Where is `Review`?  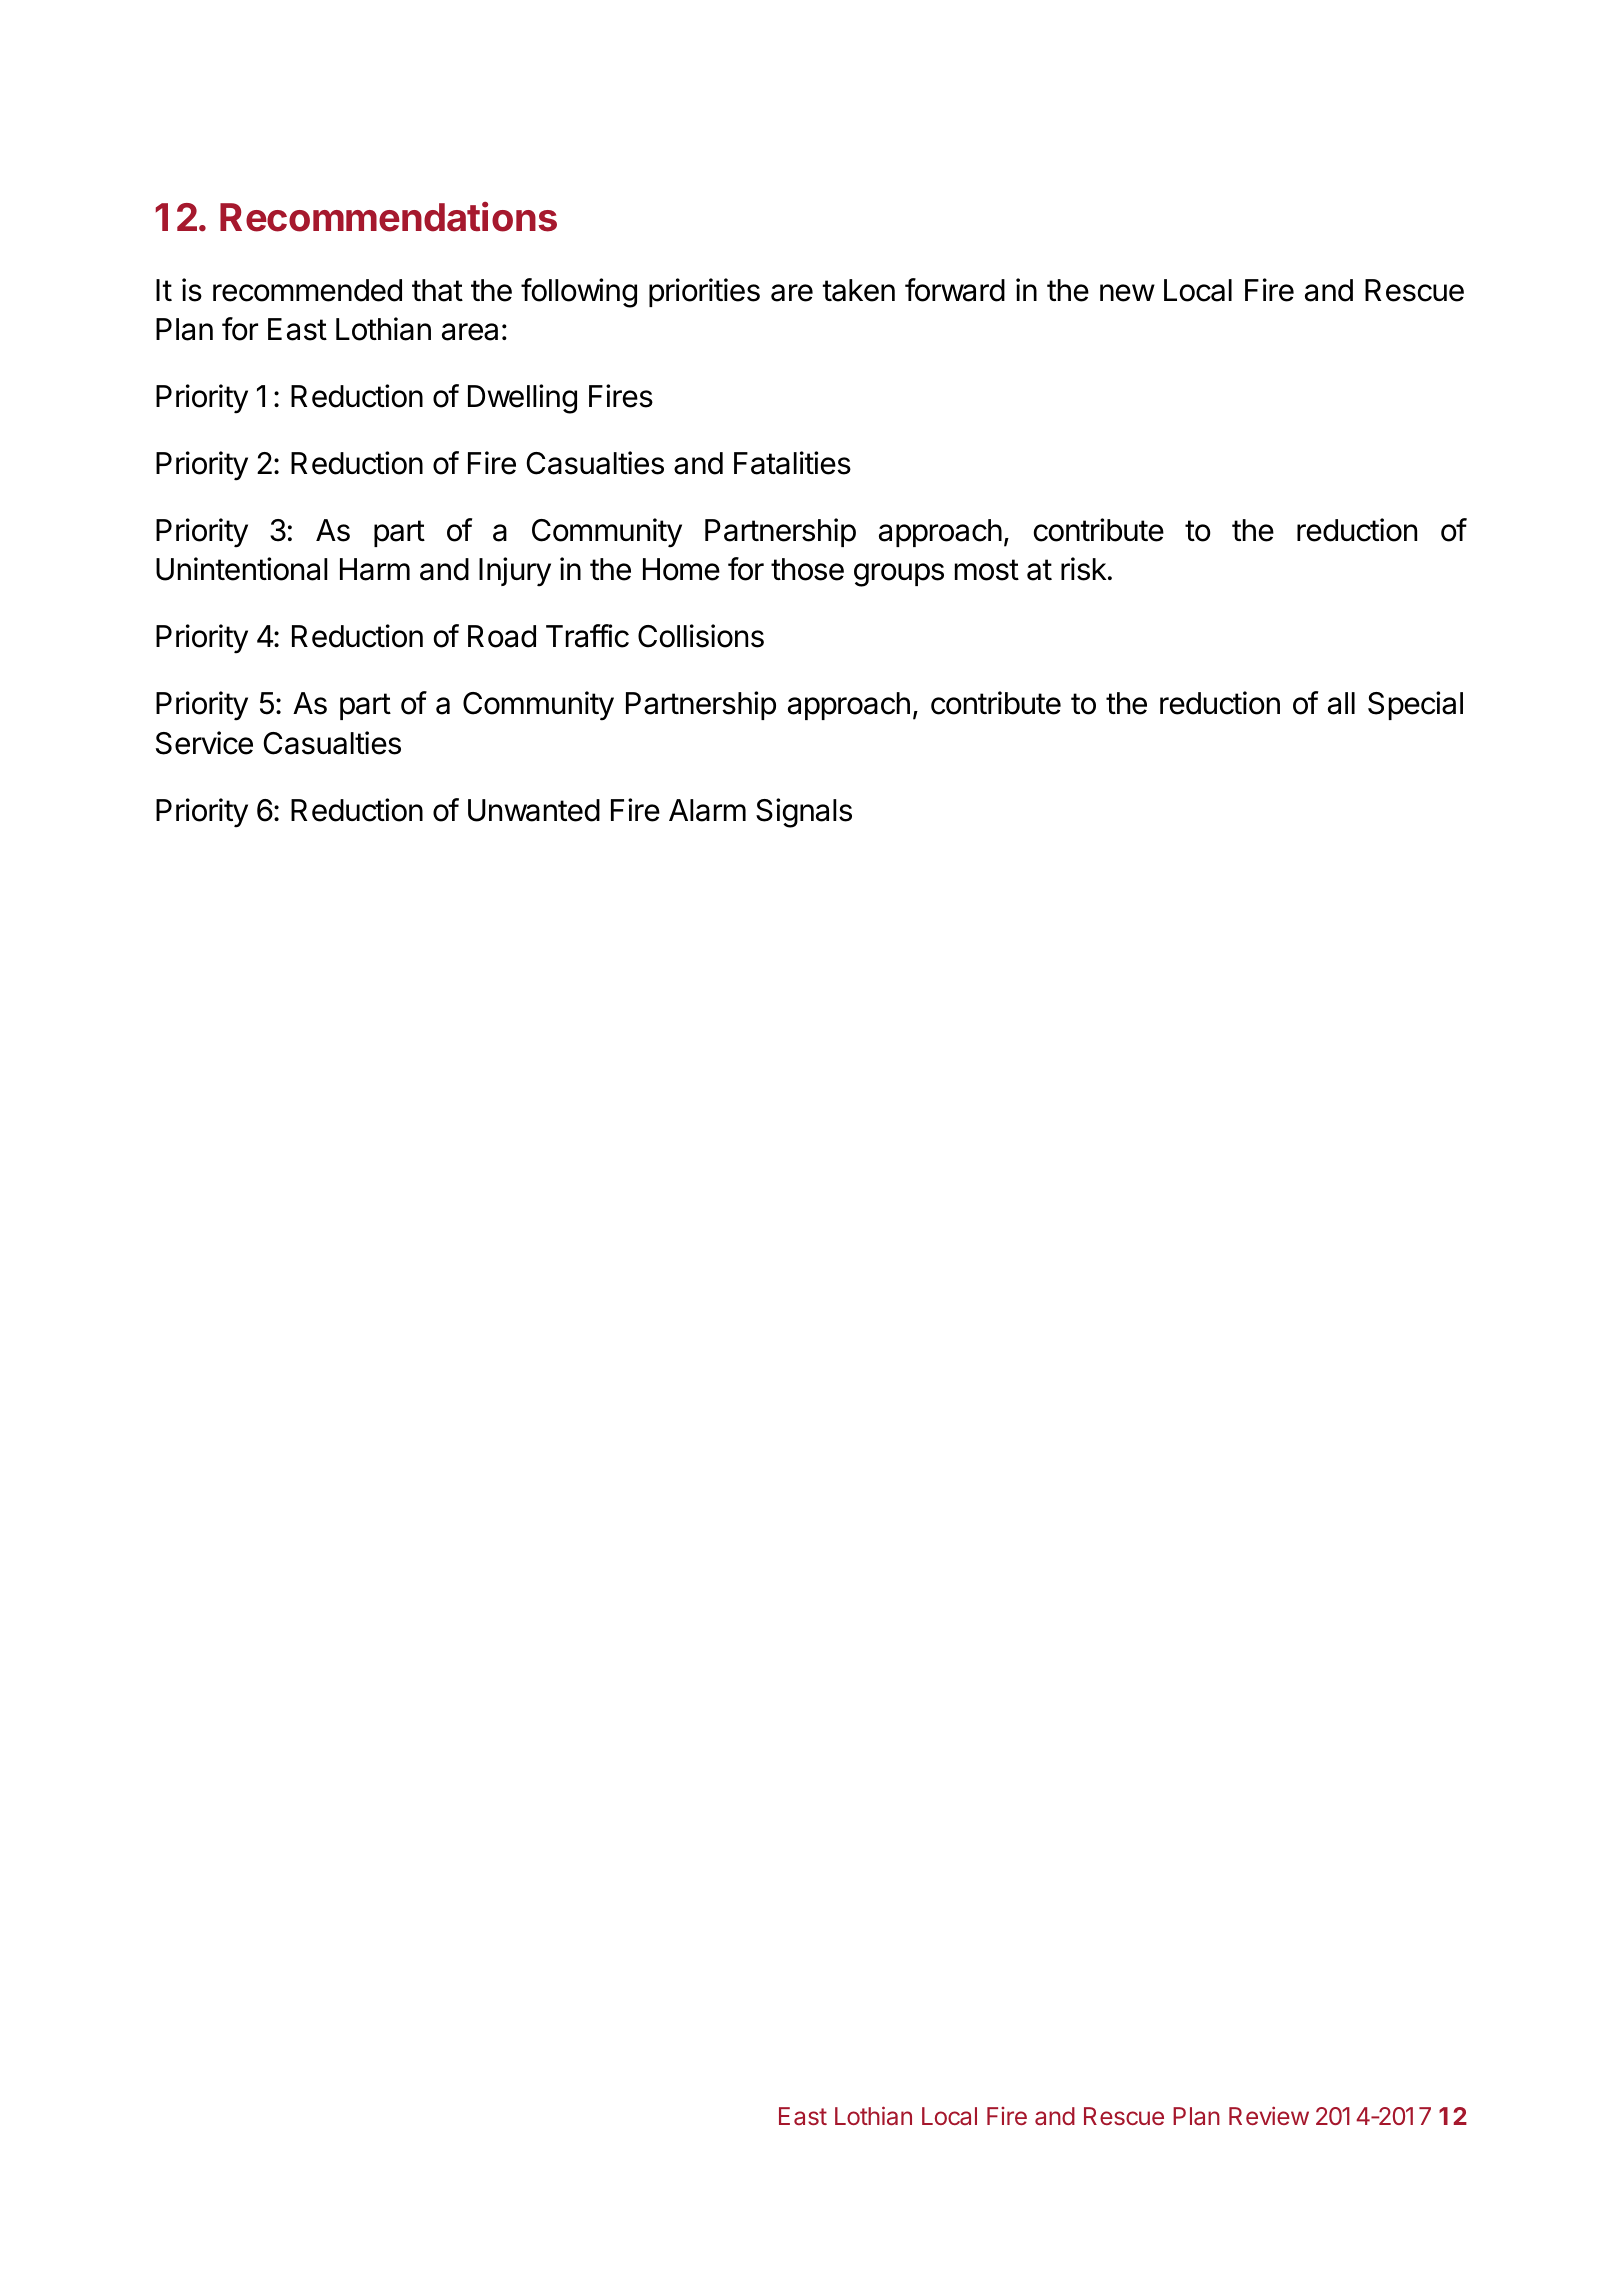 Review is located at coordinates (1269, 2115).
